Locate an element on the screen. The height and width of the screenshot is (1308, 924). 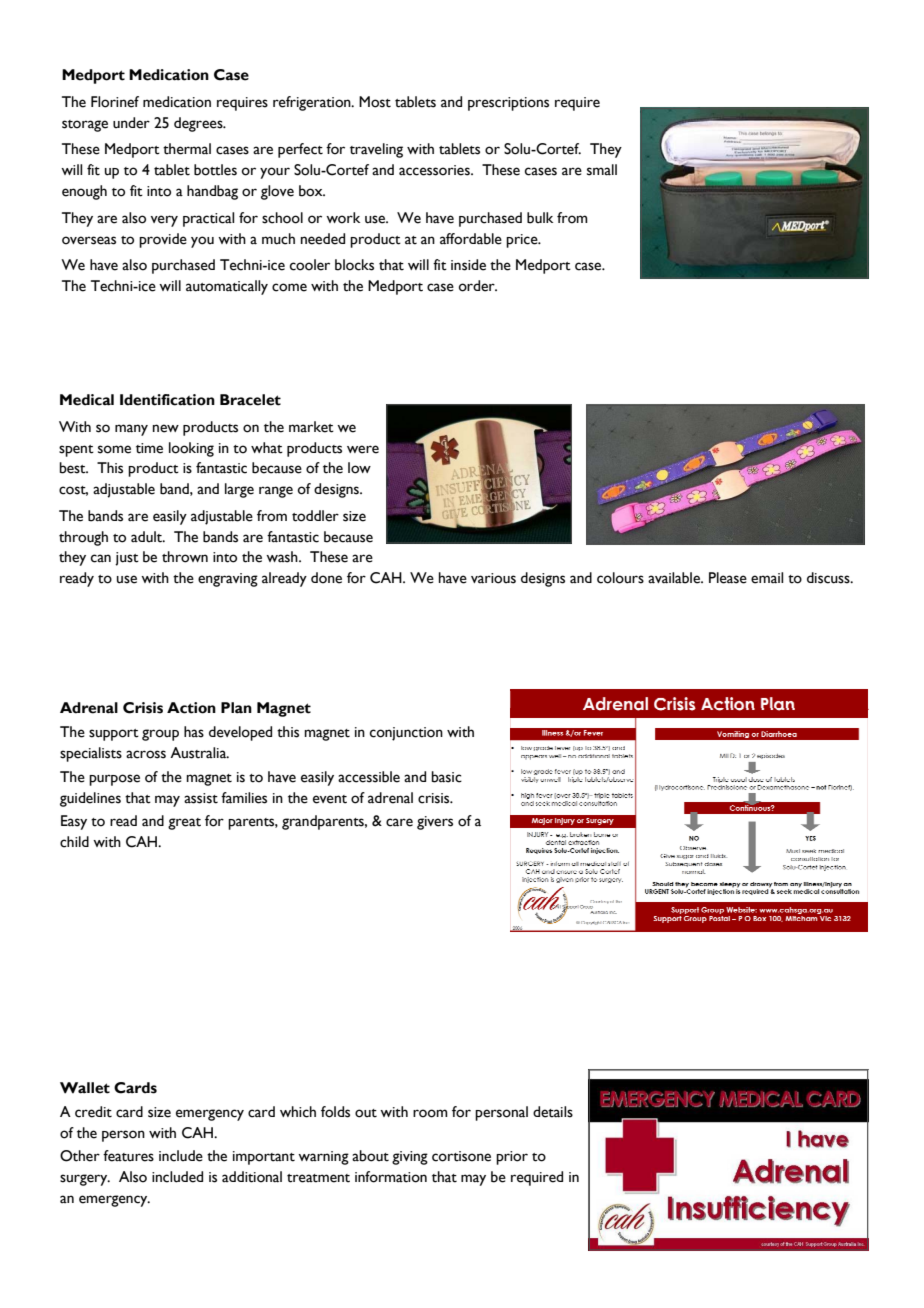
Please is located at coordinates (728, 578).
